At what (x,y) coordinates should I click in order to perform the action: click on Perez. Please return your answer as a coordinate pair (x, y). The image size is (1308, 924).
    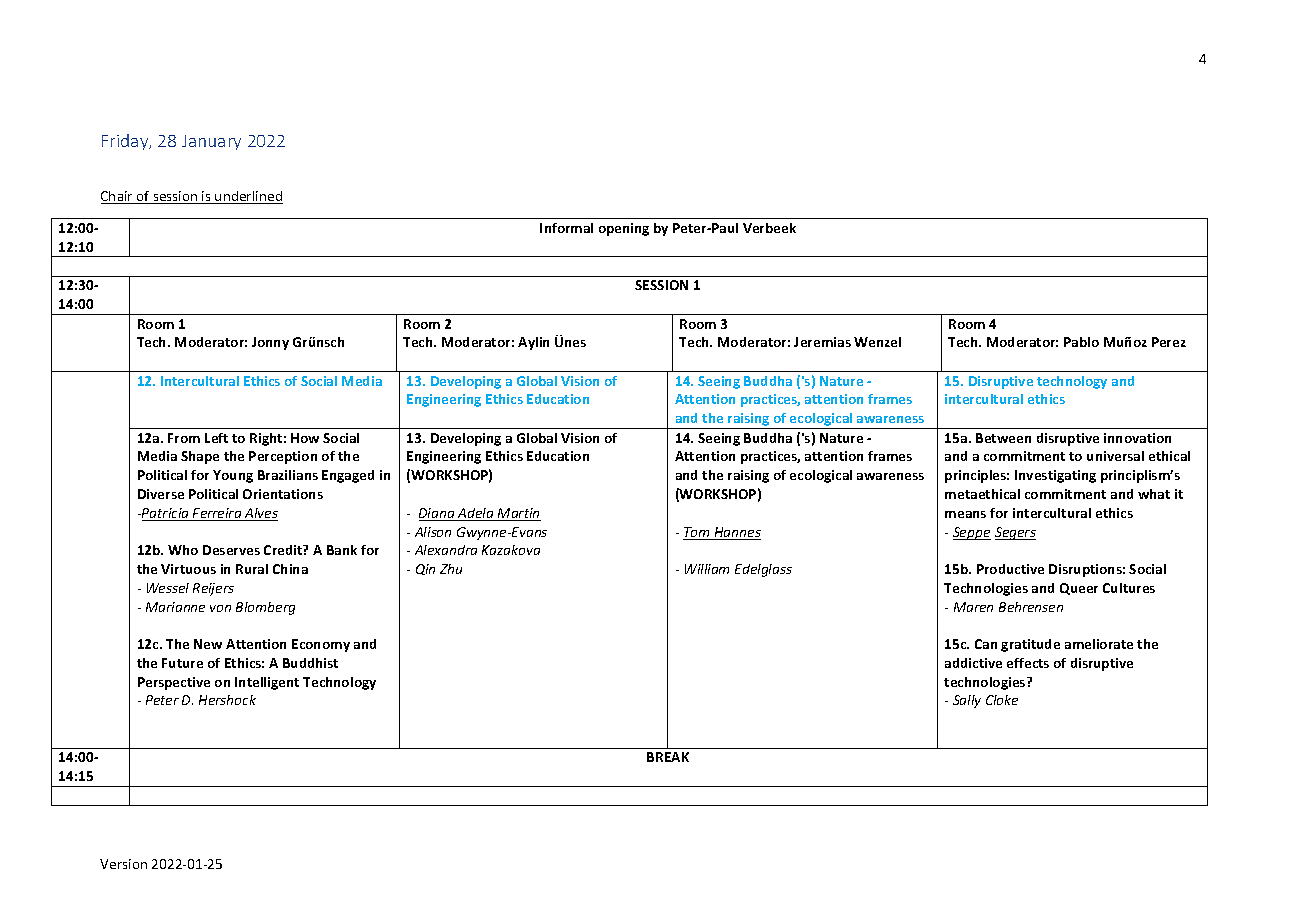
    Looking at the image, I should click on (1169, 342).
